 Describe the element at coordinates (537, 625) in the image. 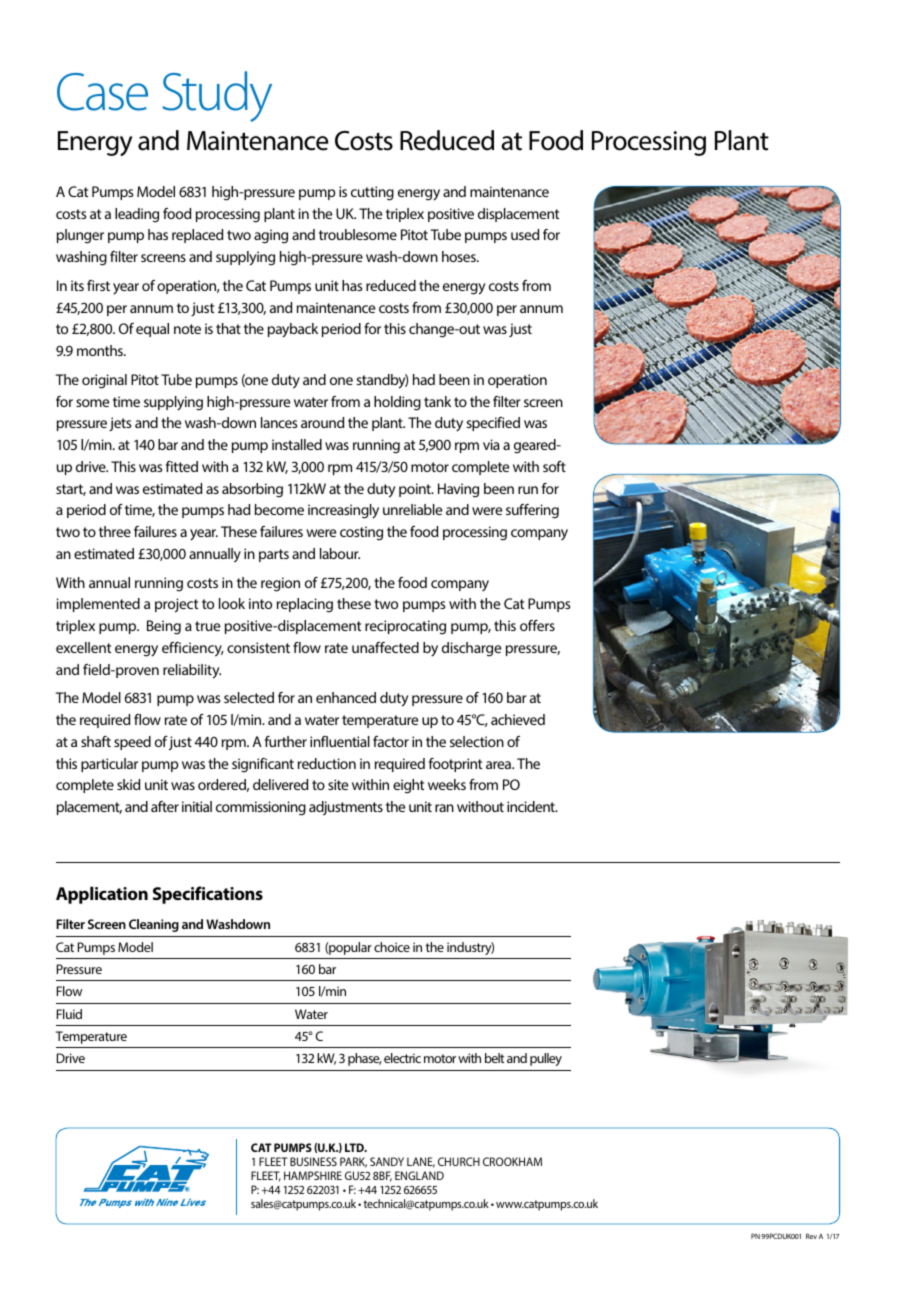

I see `offers` at that location.
